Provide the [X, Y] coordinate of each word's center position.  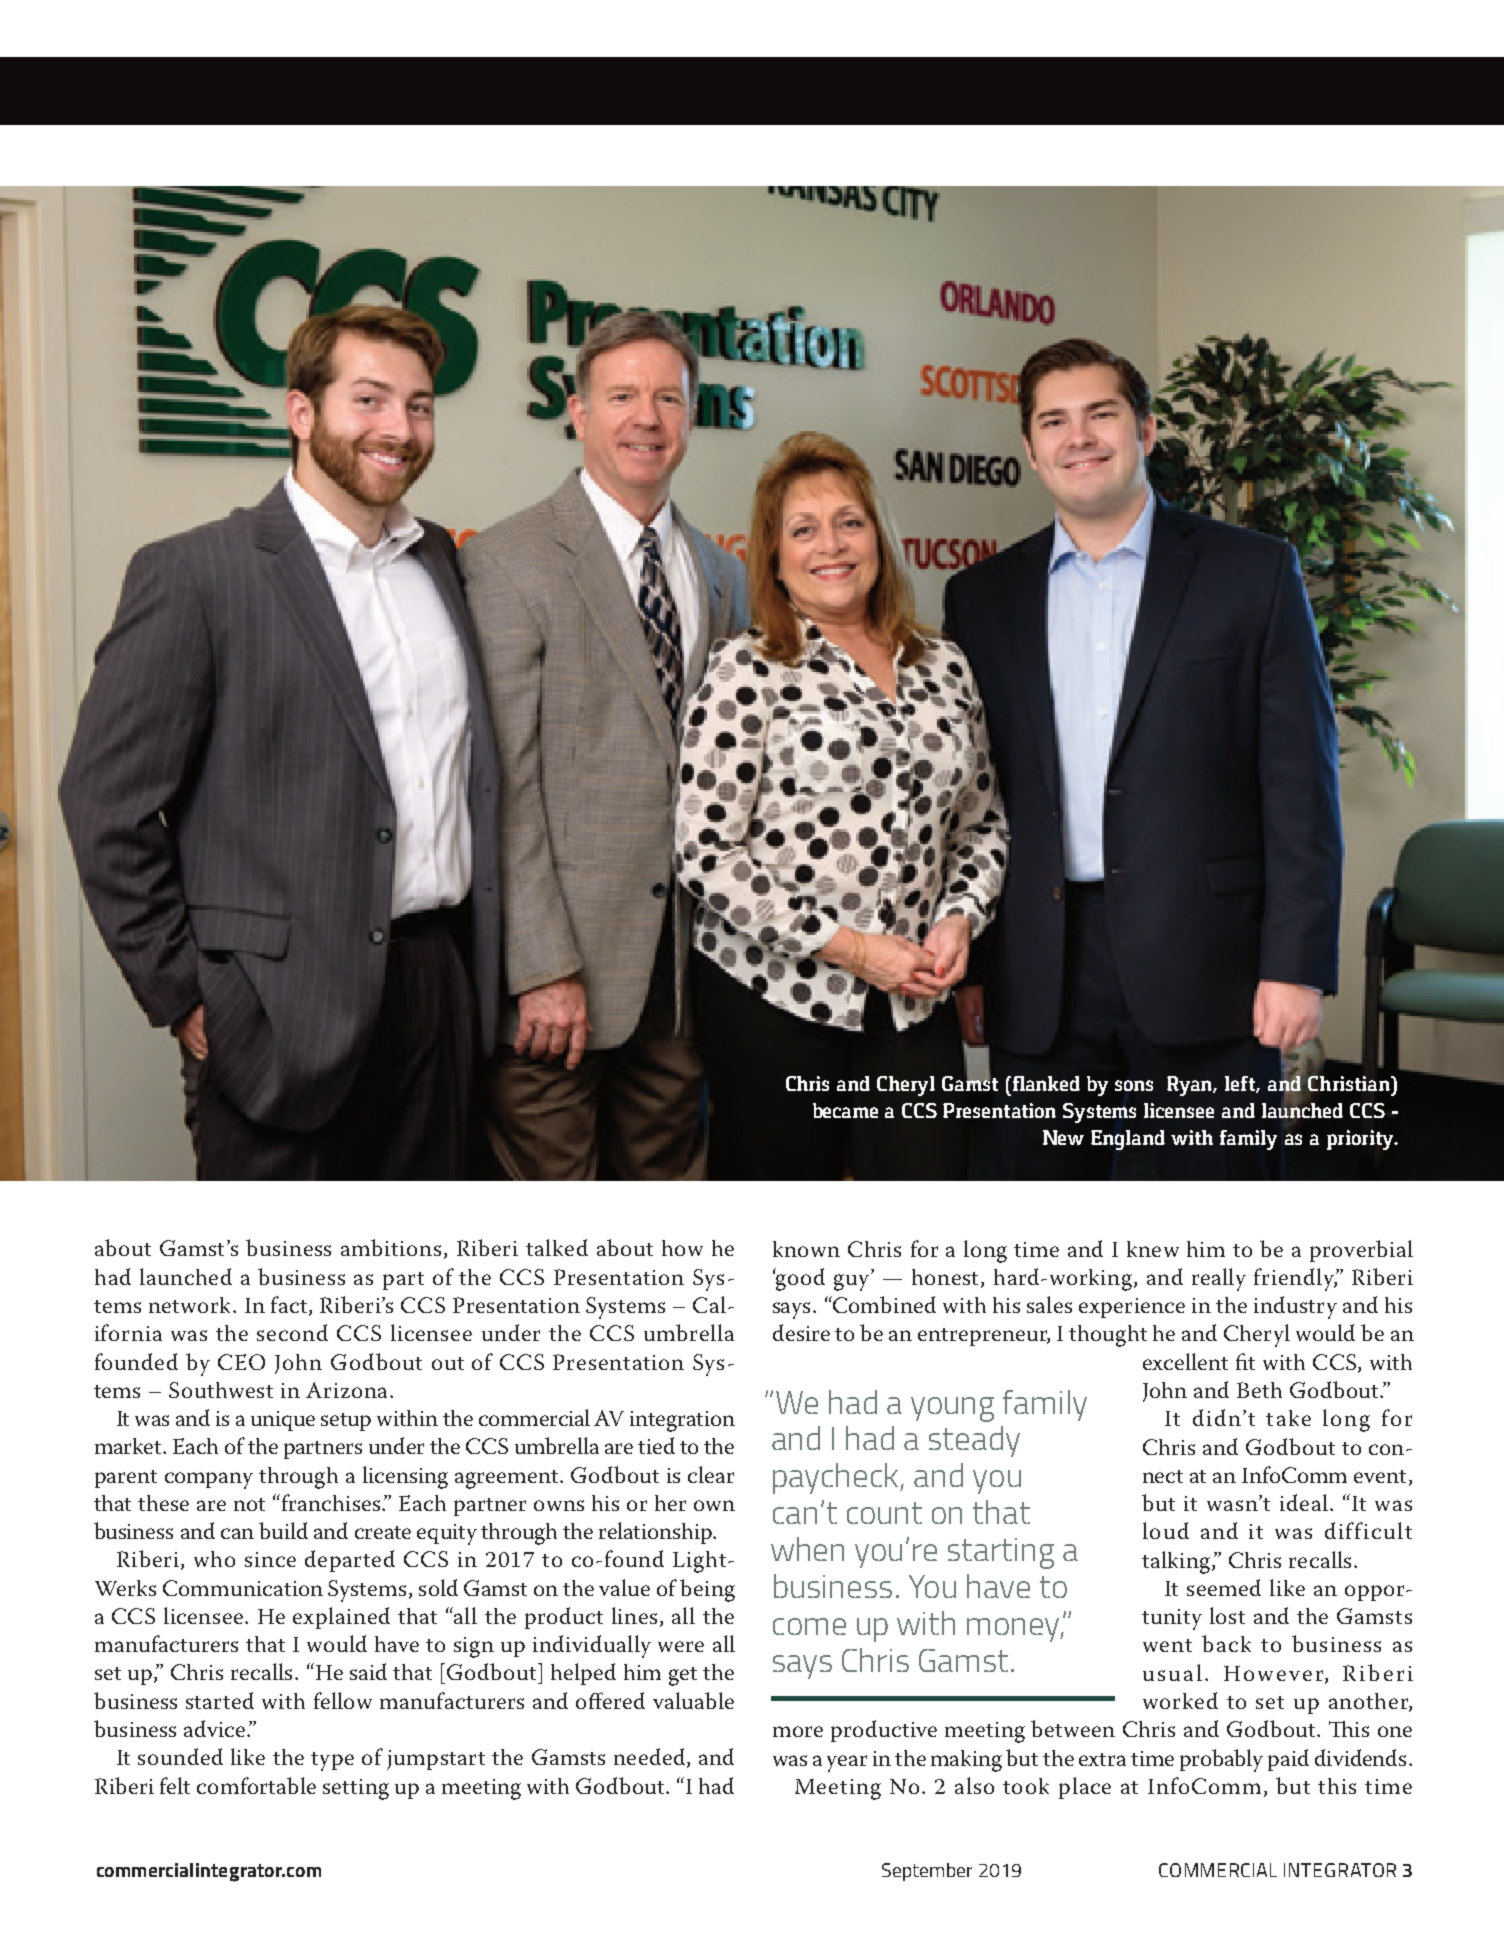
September [927, 1872]
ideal [1304, 1502]
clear [711, 1474]
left [1242, 1084]
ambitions [391, 1247]
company [209, 1480]
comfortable [256, 1785]
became [845, 1110]
